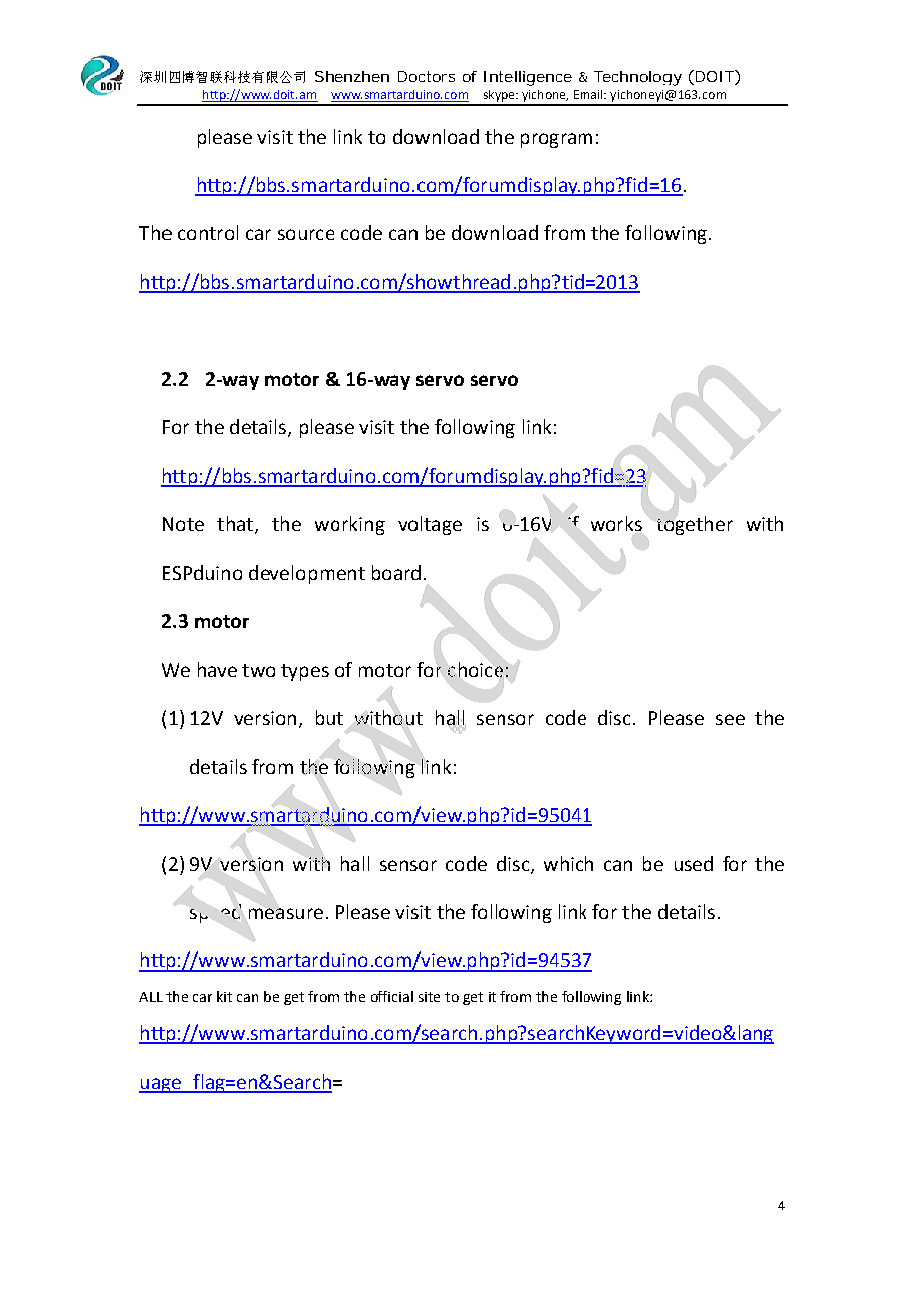 The image size is (924, 1308). Describe the element at coordinates (235, 523) in the screenshot. I see `that` at that location.
